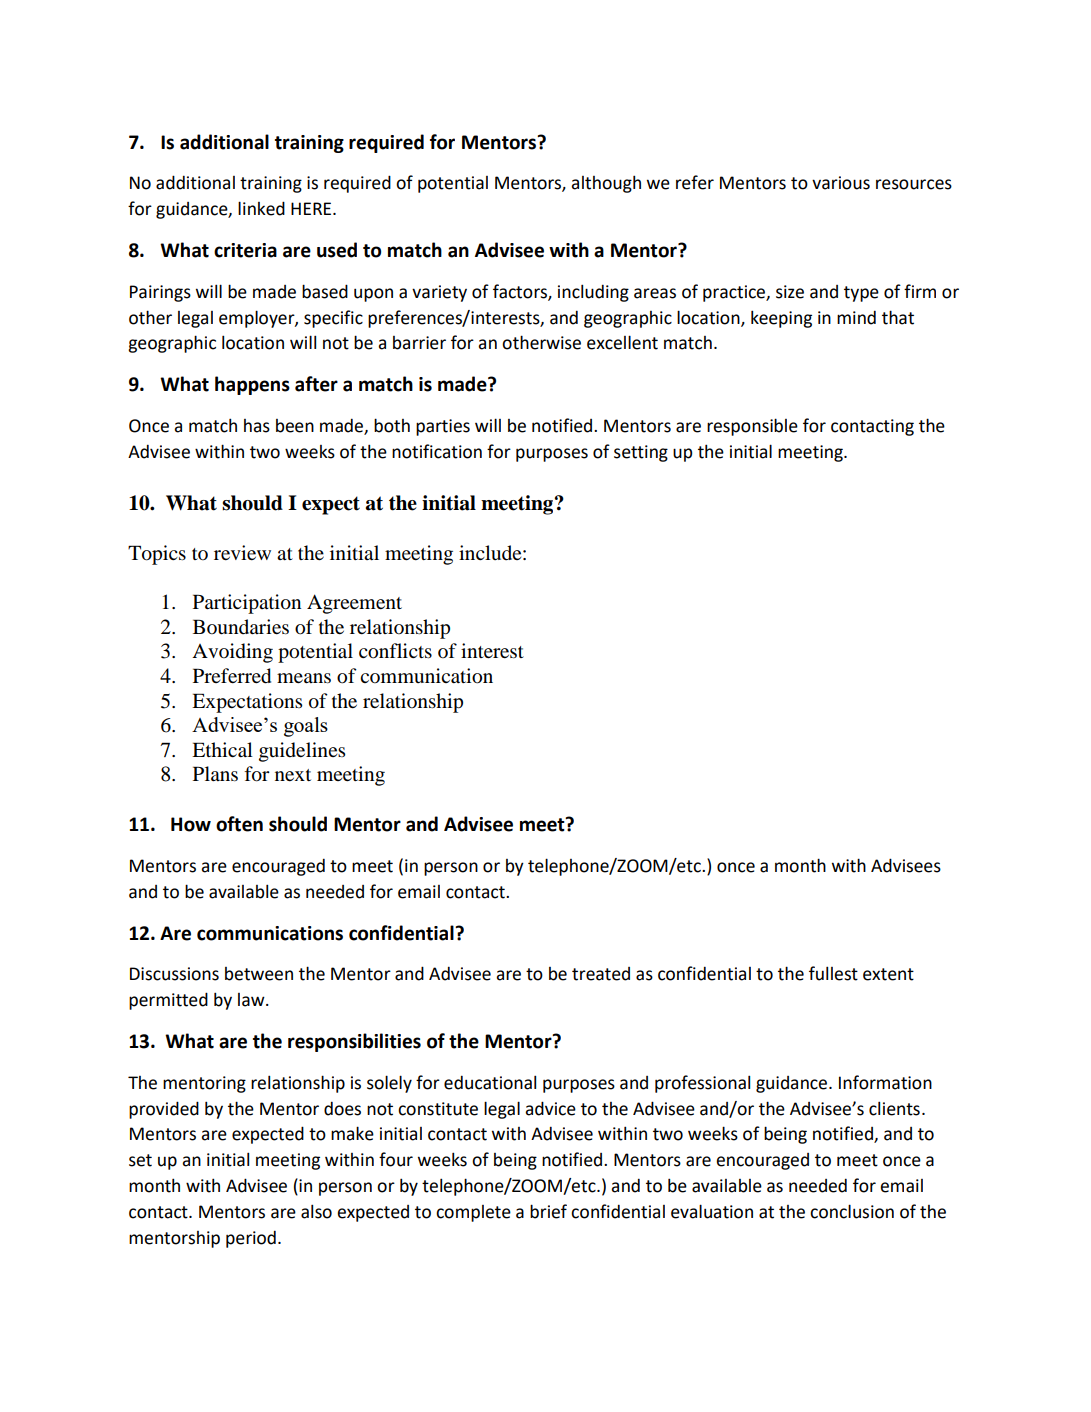 The image size is (1091, 1412). What do you see at coordinates (641, 453) in the screenshot?
I see `setting` at bounding box center [641, 453].
